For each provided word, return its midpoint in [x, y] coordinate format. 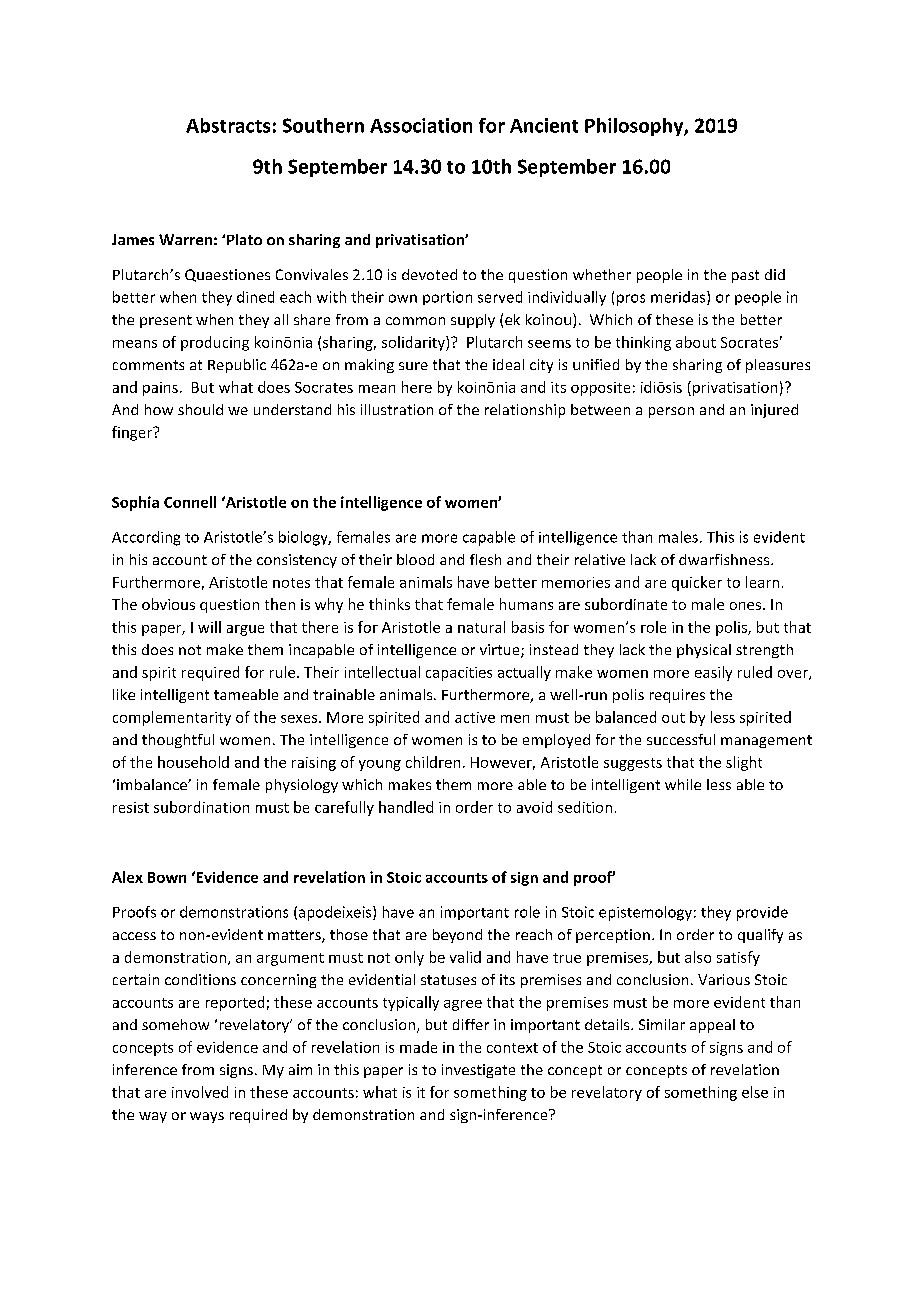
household [193, 762]
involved [200, 1092]
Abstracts [228, 125]
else [755, 1092]
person [671, 412]
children [433, 762]
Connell [190, 502]
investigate [478, 1071]
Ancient [544, 125]
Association [421, 125]
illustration [397, 409]
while [683, 784]
